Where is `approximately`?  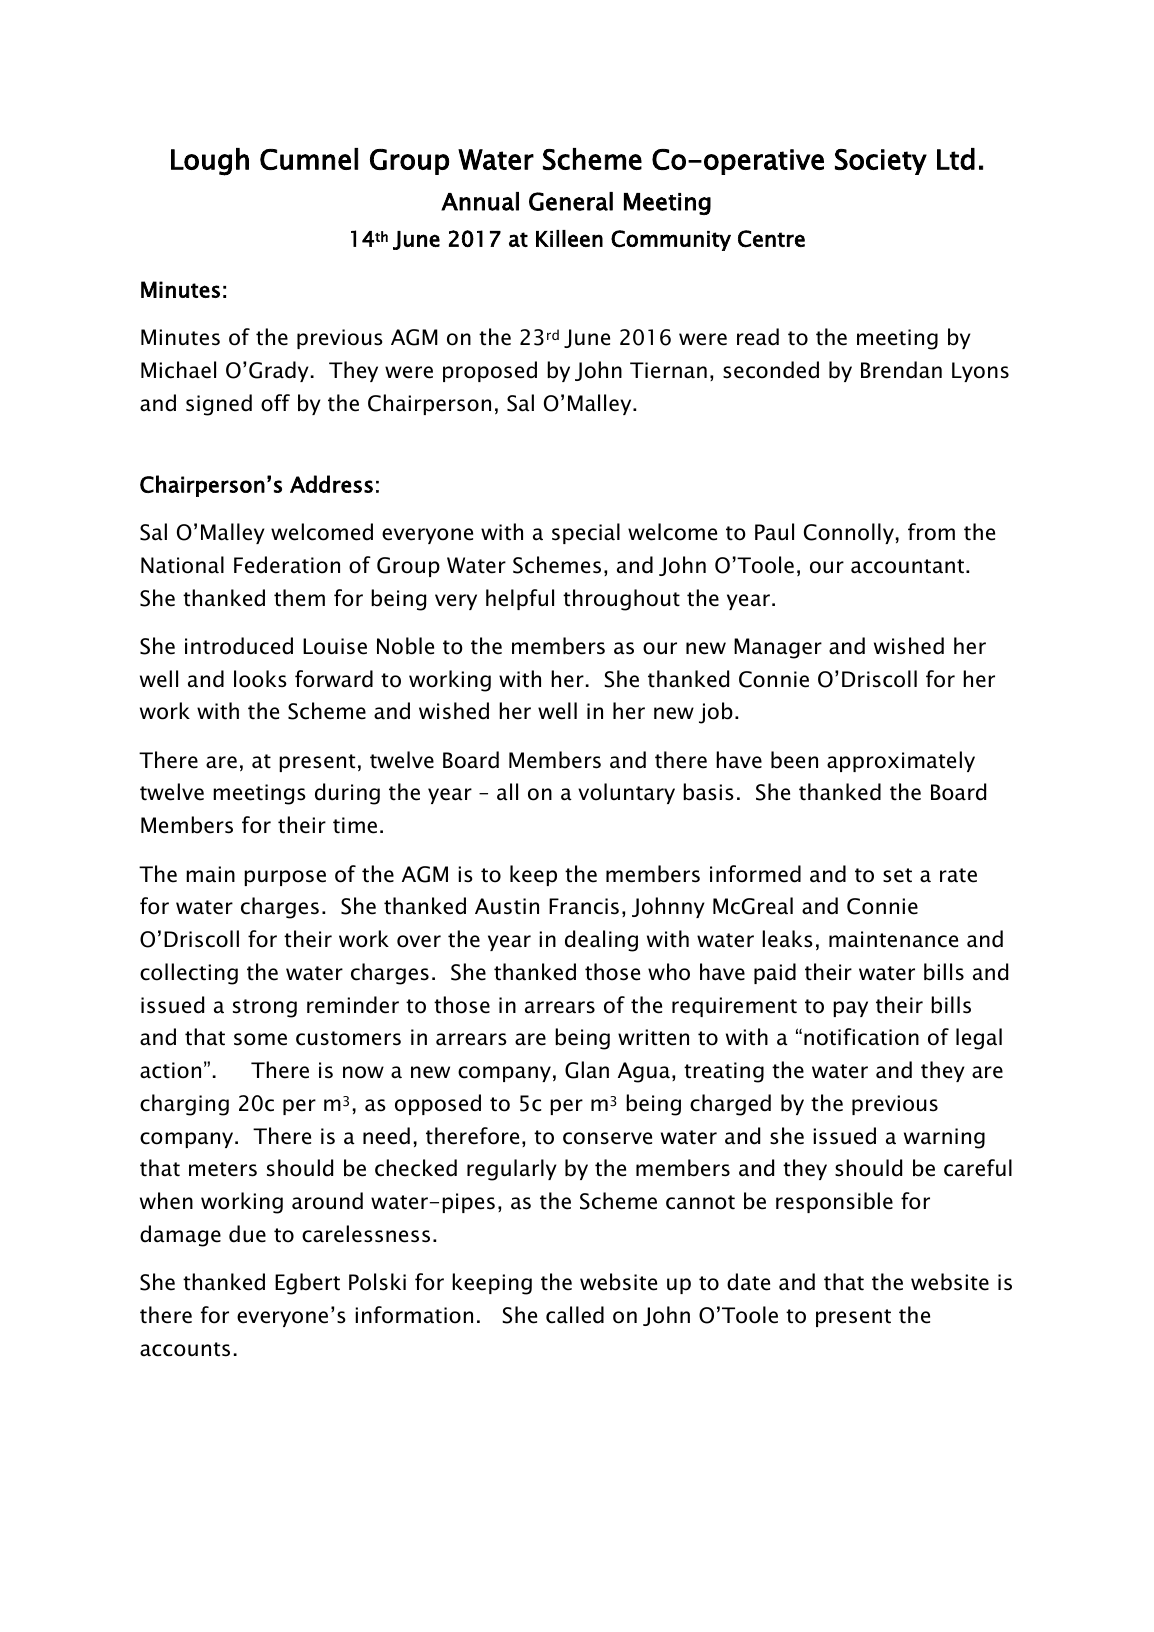
approximately is located at coordinates (901, 761).
